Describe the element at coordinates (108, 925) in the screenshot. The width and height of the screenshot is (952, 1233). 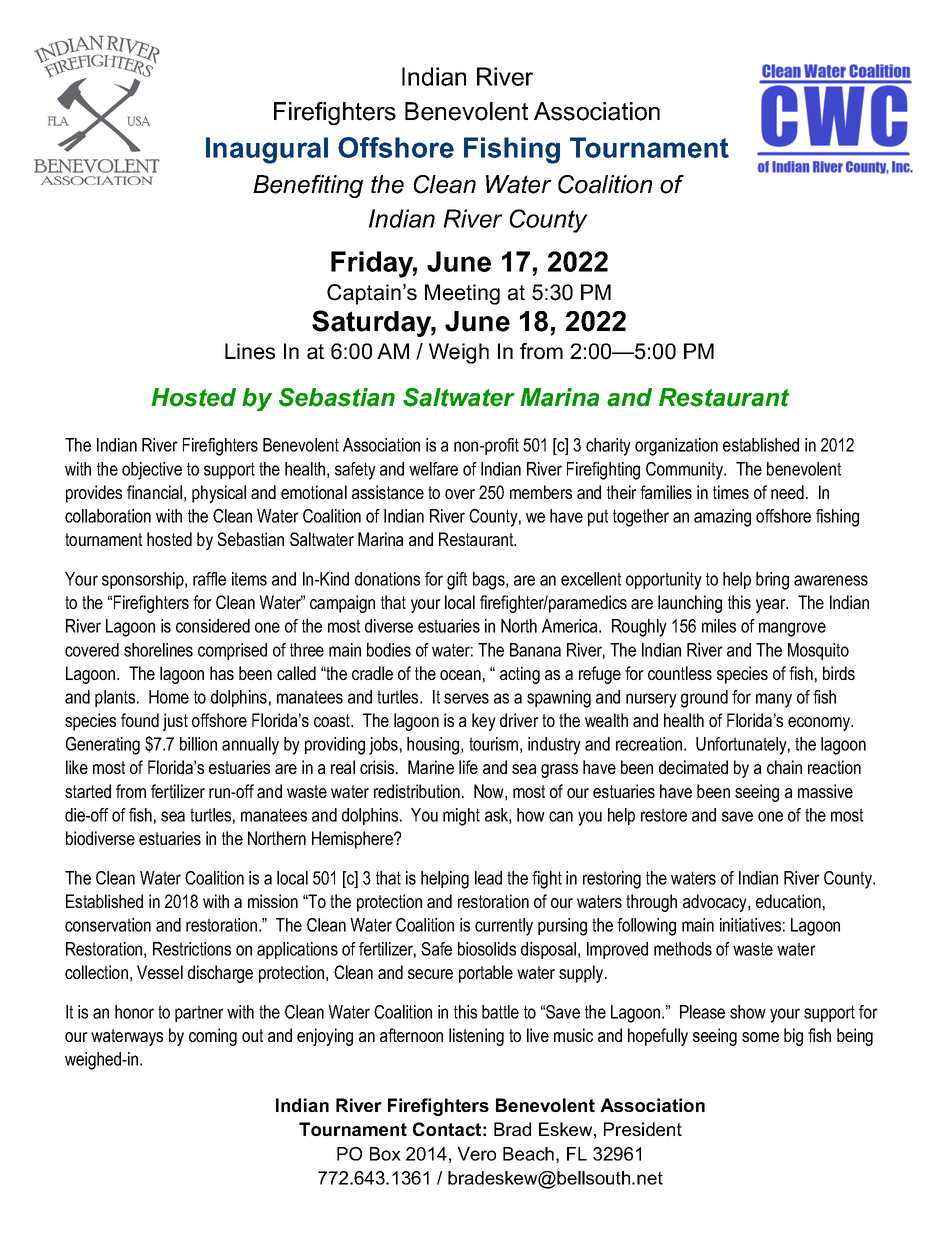
I see `conservation` at that location.
